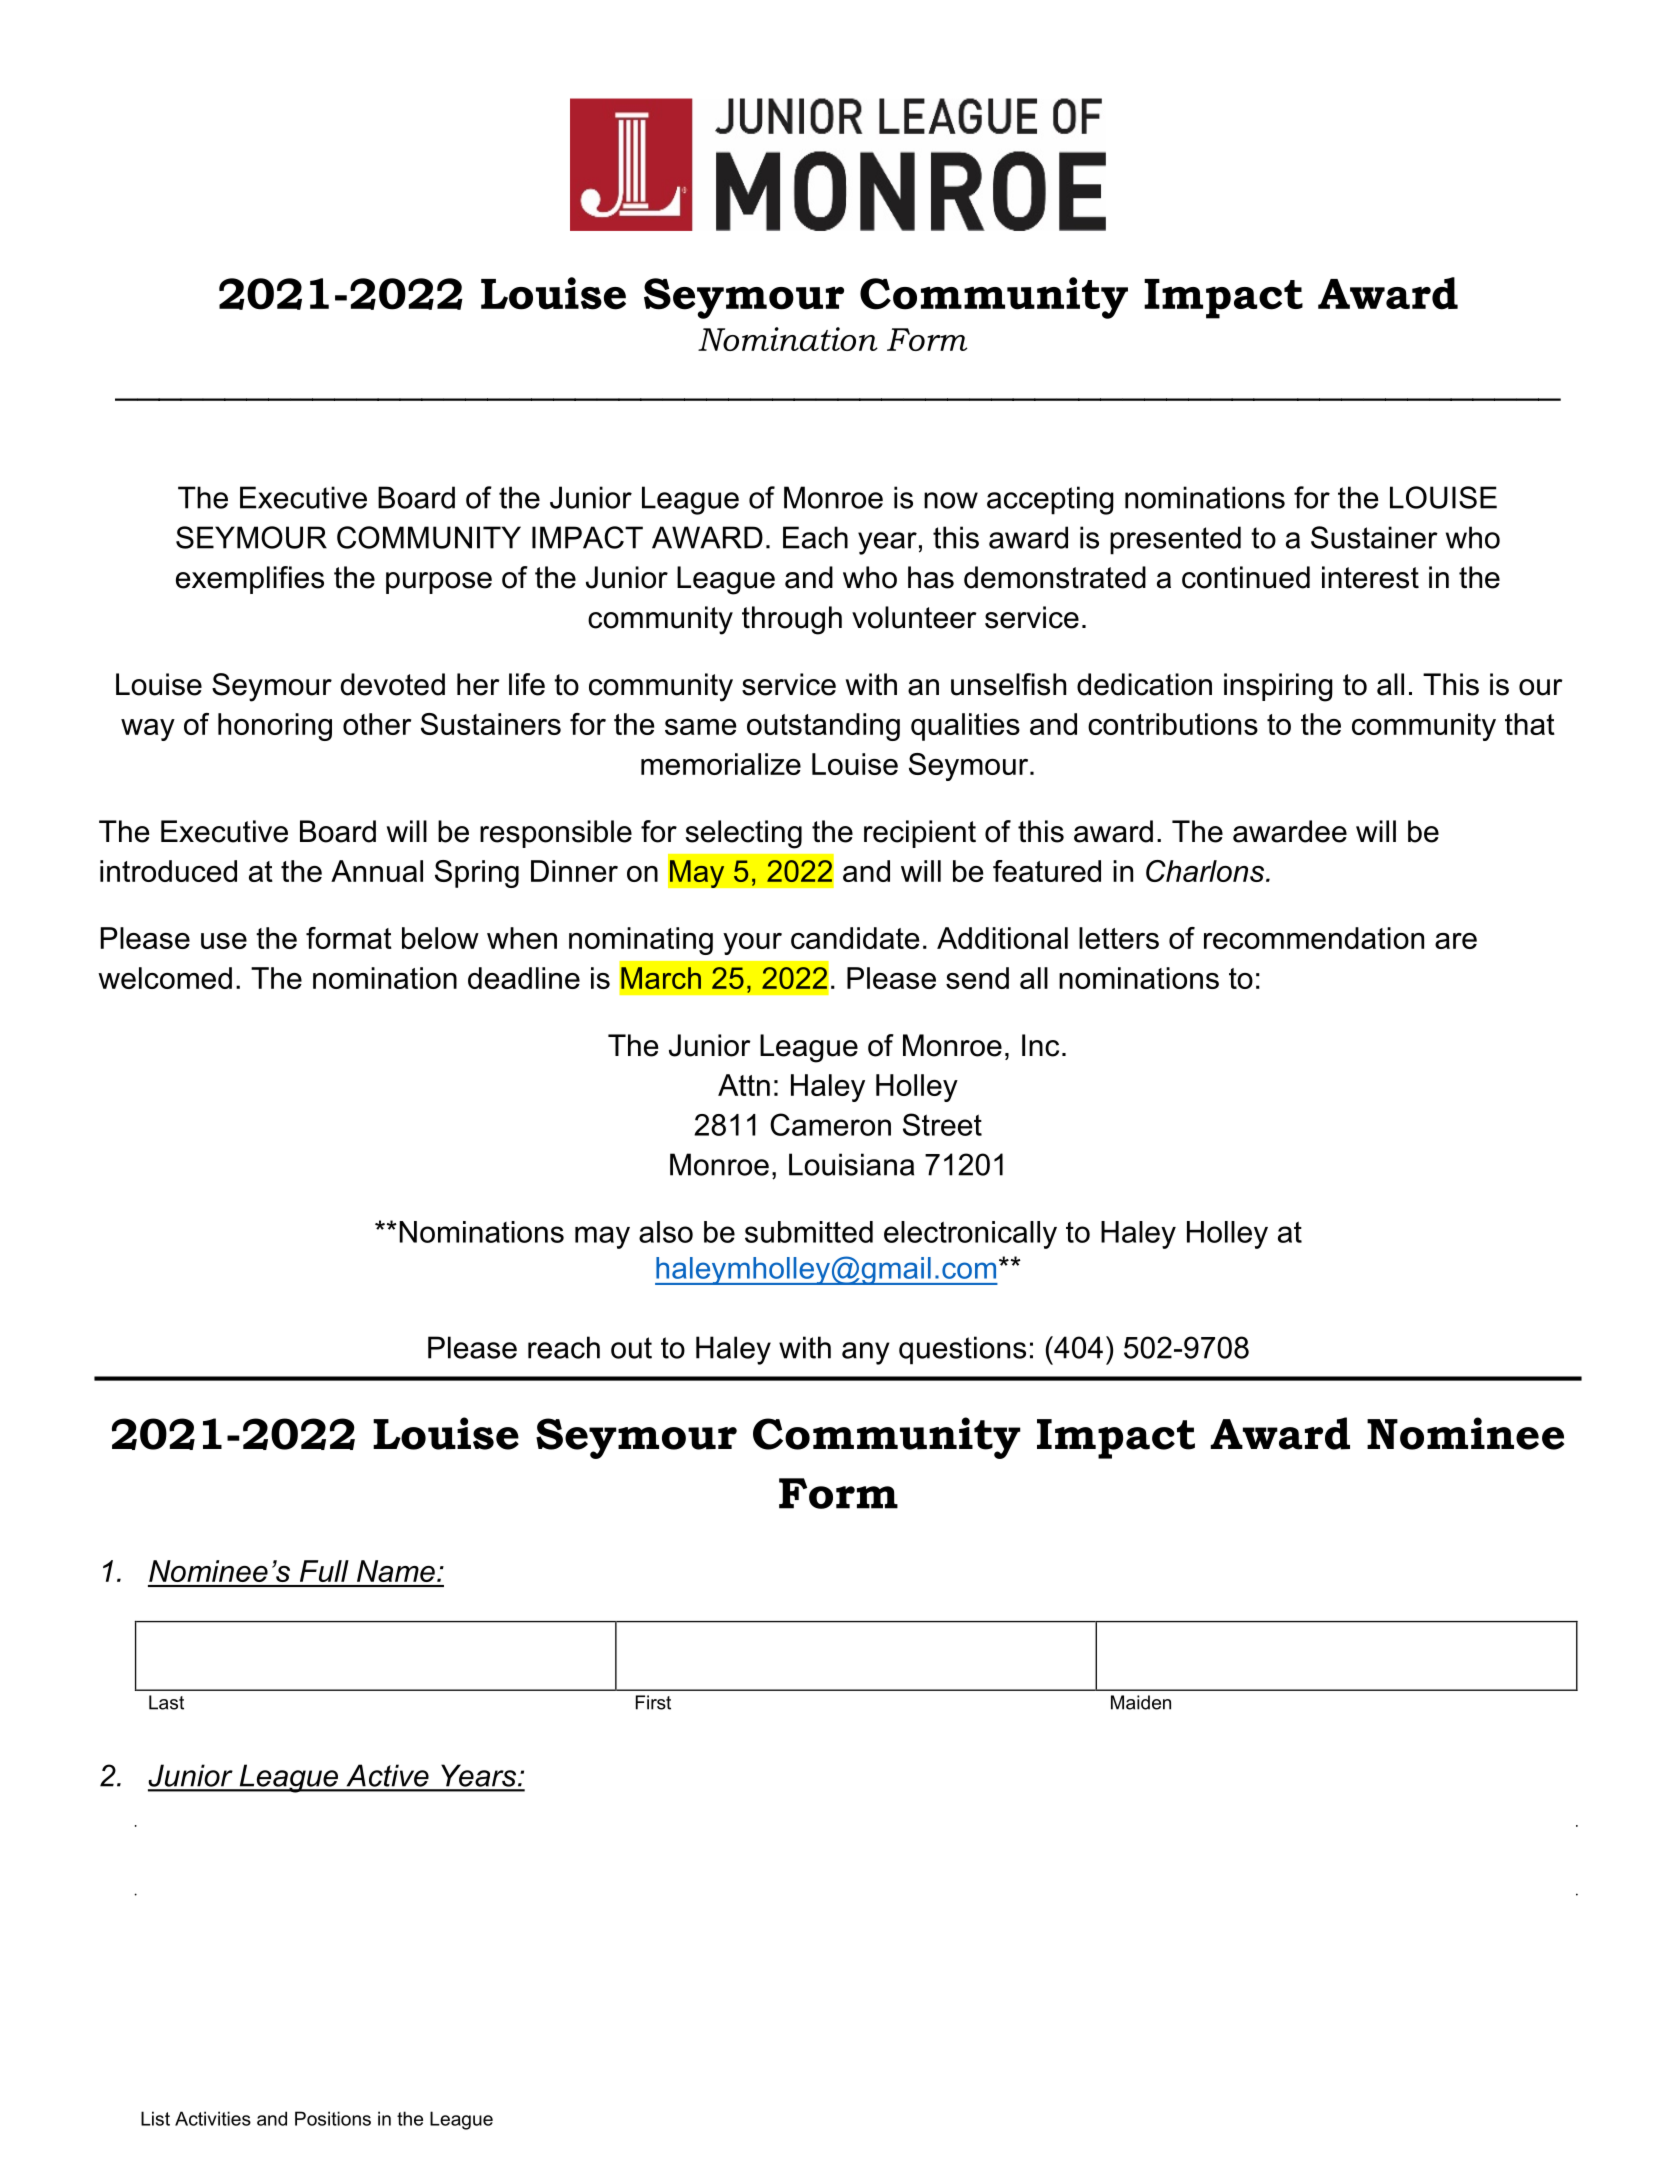 The height and width of the document is (2168, 1676). What do you see at coordinates (744, 1085) in the document?
I see `Attn` at bounding box center [744, 1085].
